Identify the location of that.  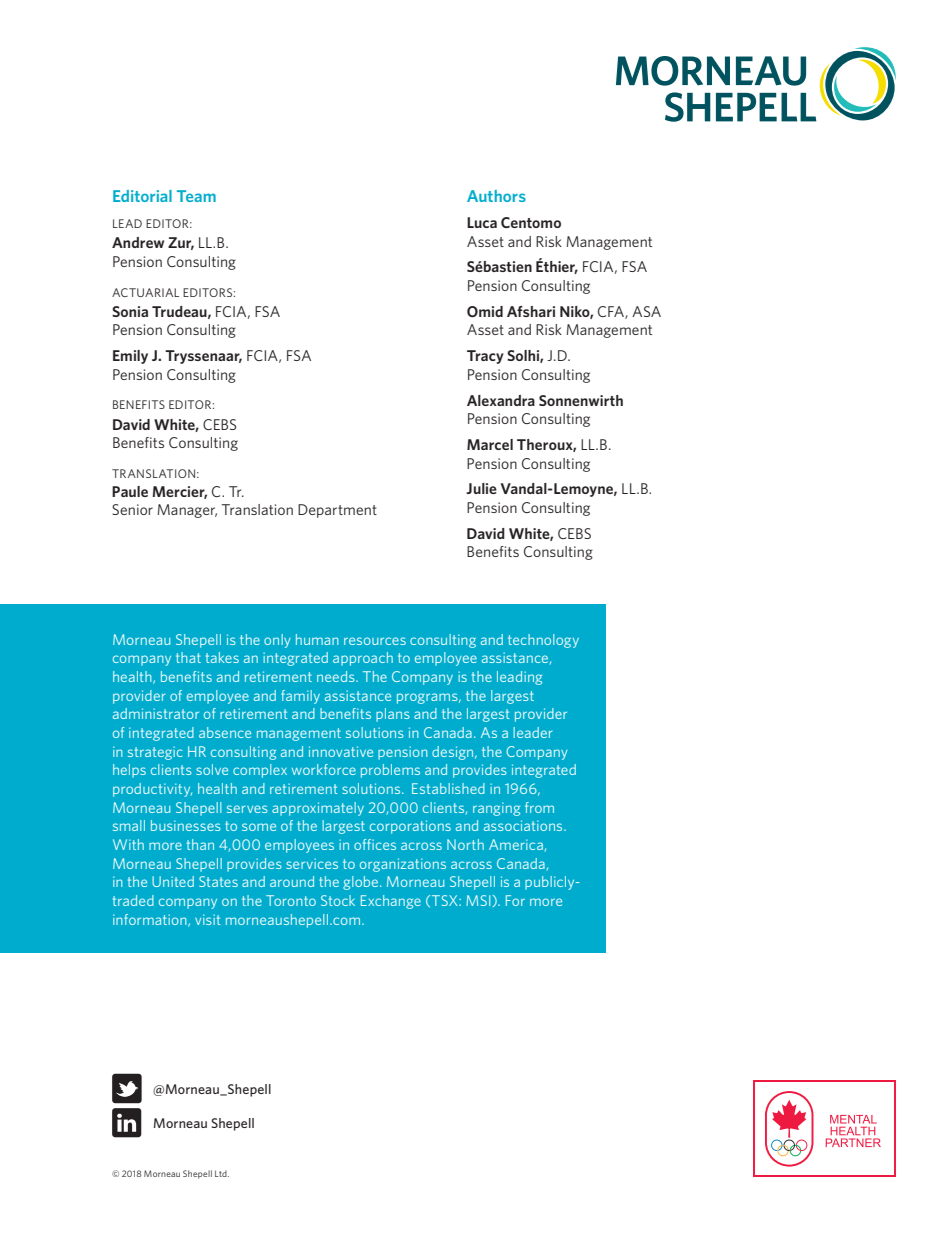
(188, 657).
